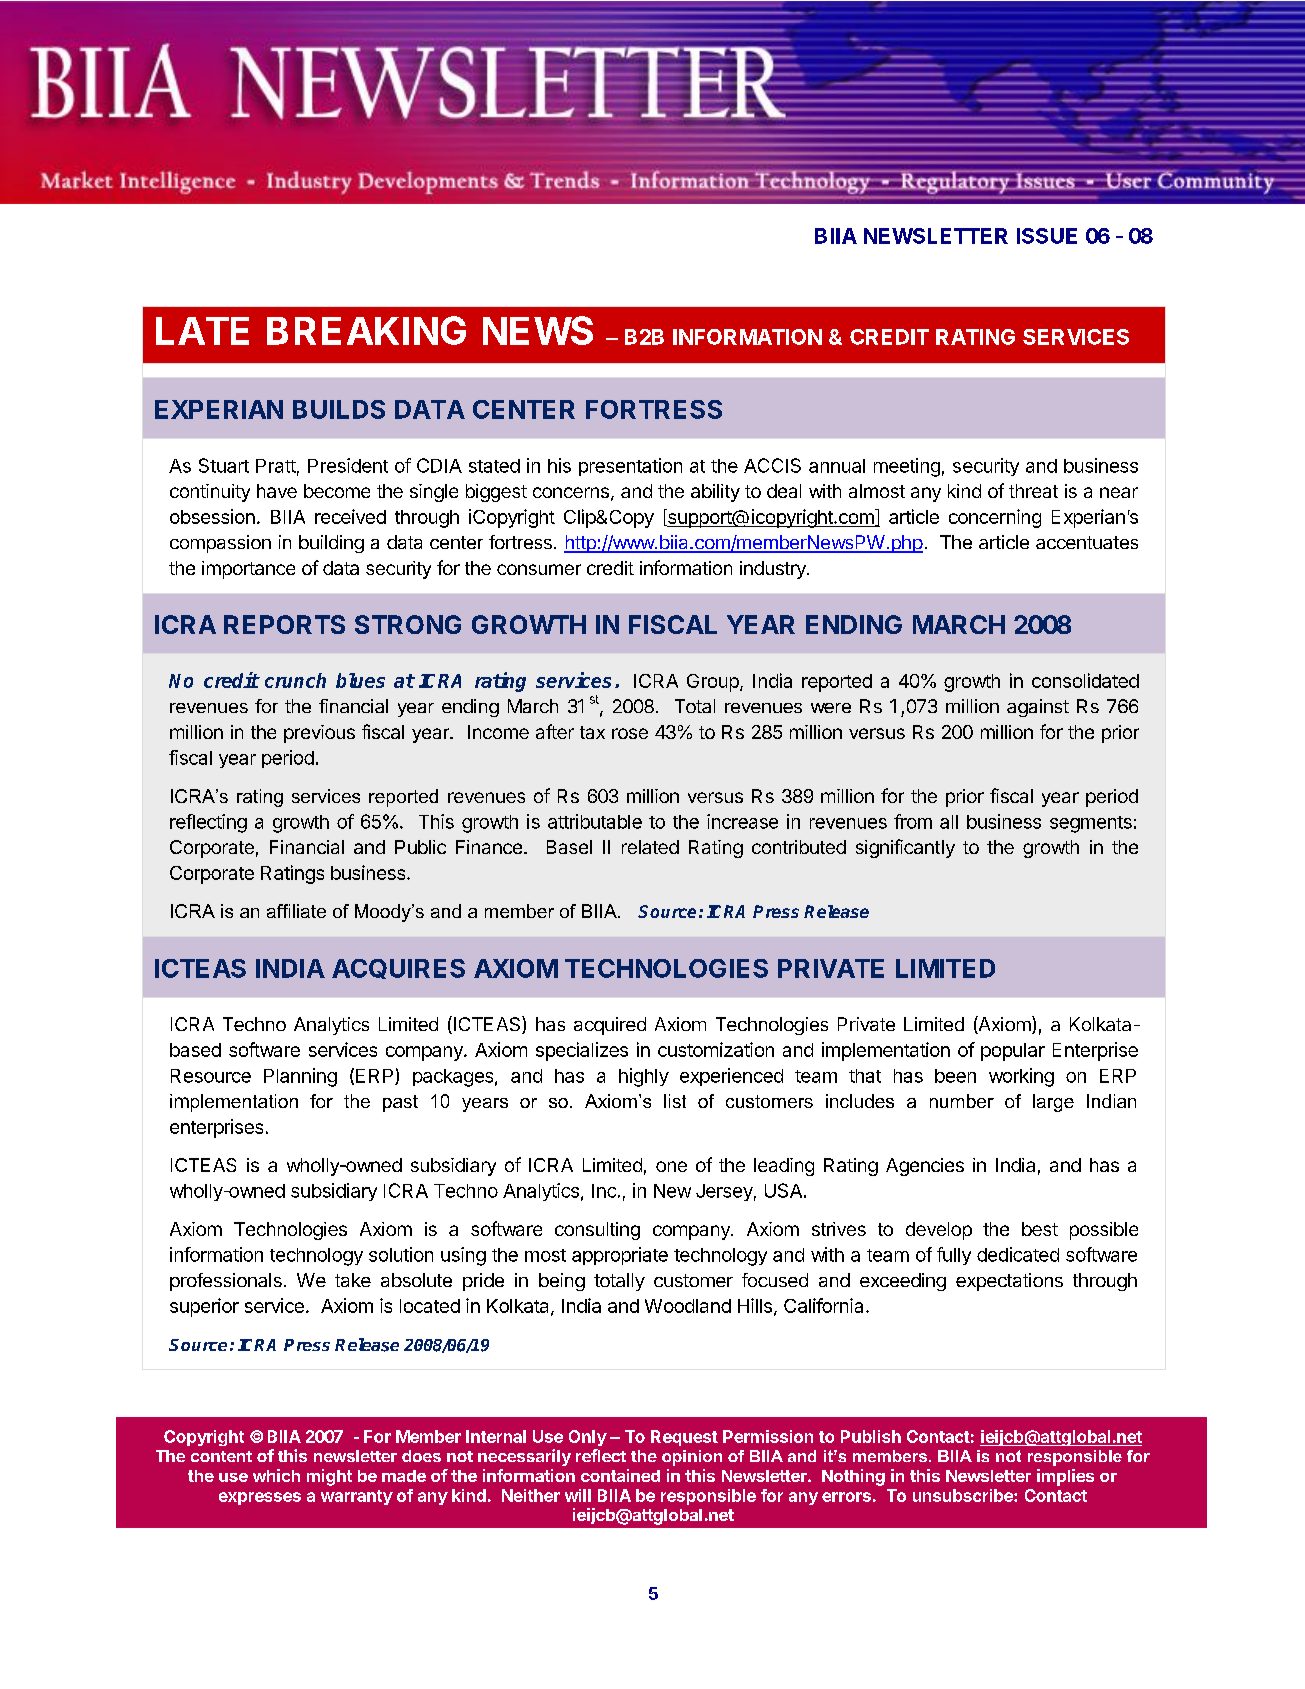  What do you see at coordinates (714, 683) in the page?
I see `Group` at bounding box center [714, 683].
